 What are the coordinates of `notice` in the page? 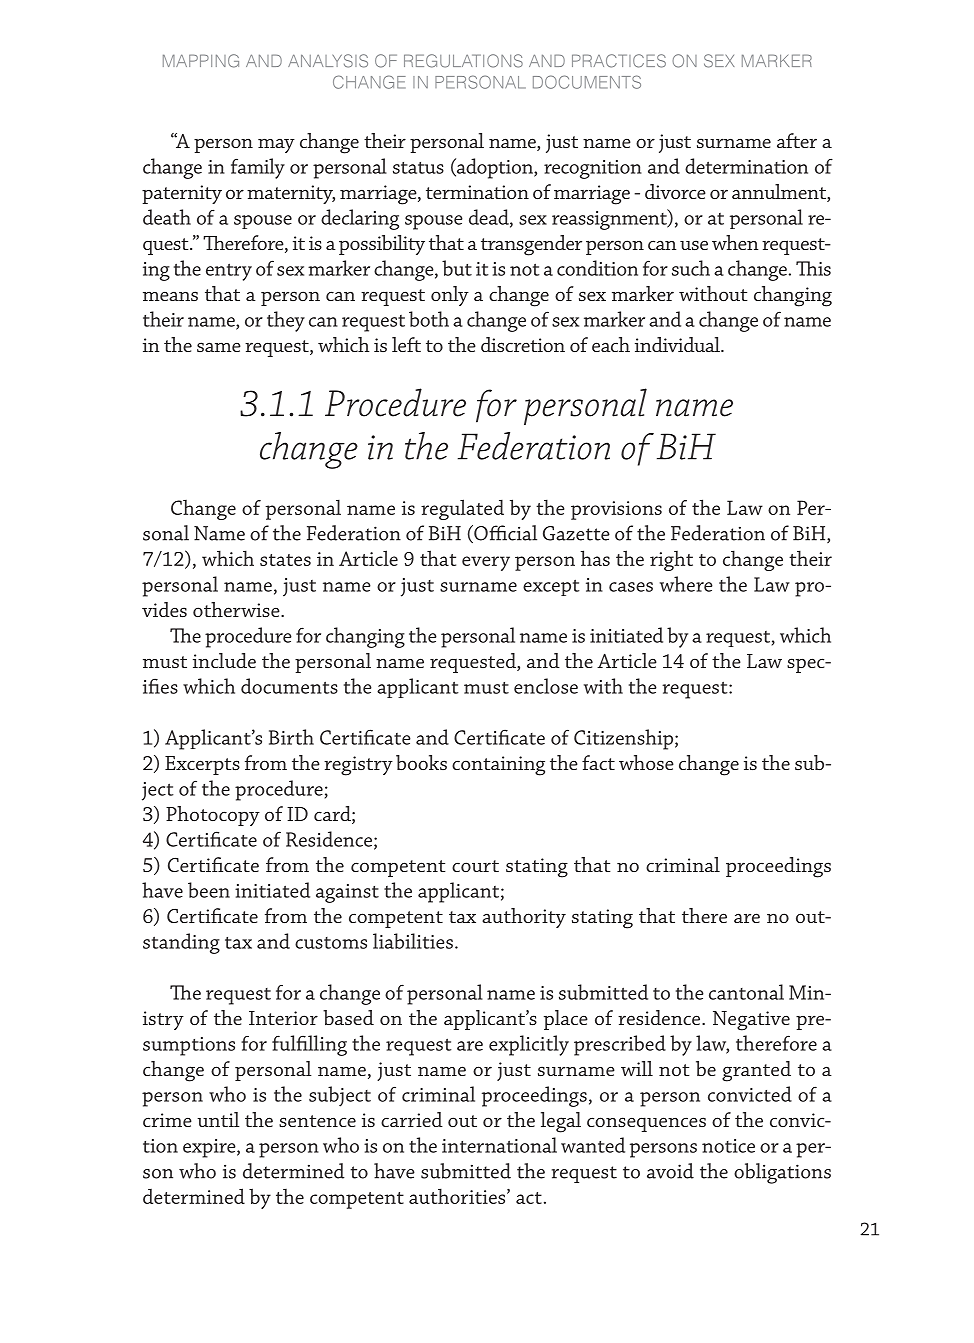 It's located at (728, 1146).
